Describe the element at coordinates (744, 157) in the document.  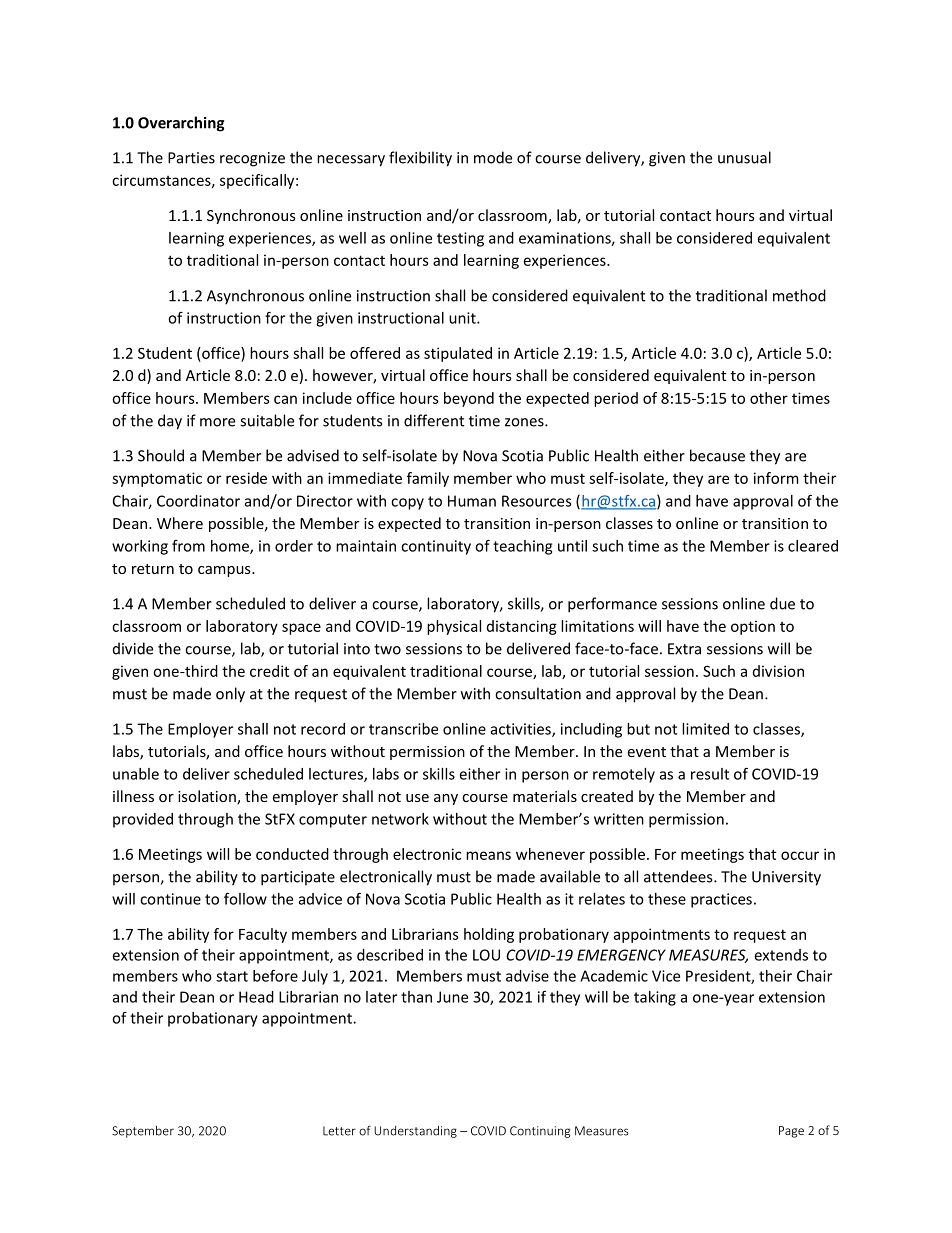
I see `unusual` at that location.
